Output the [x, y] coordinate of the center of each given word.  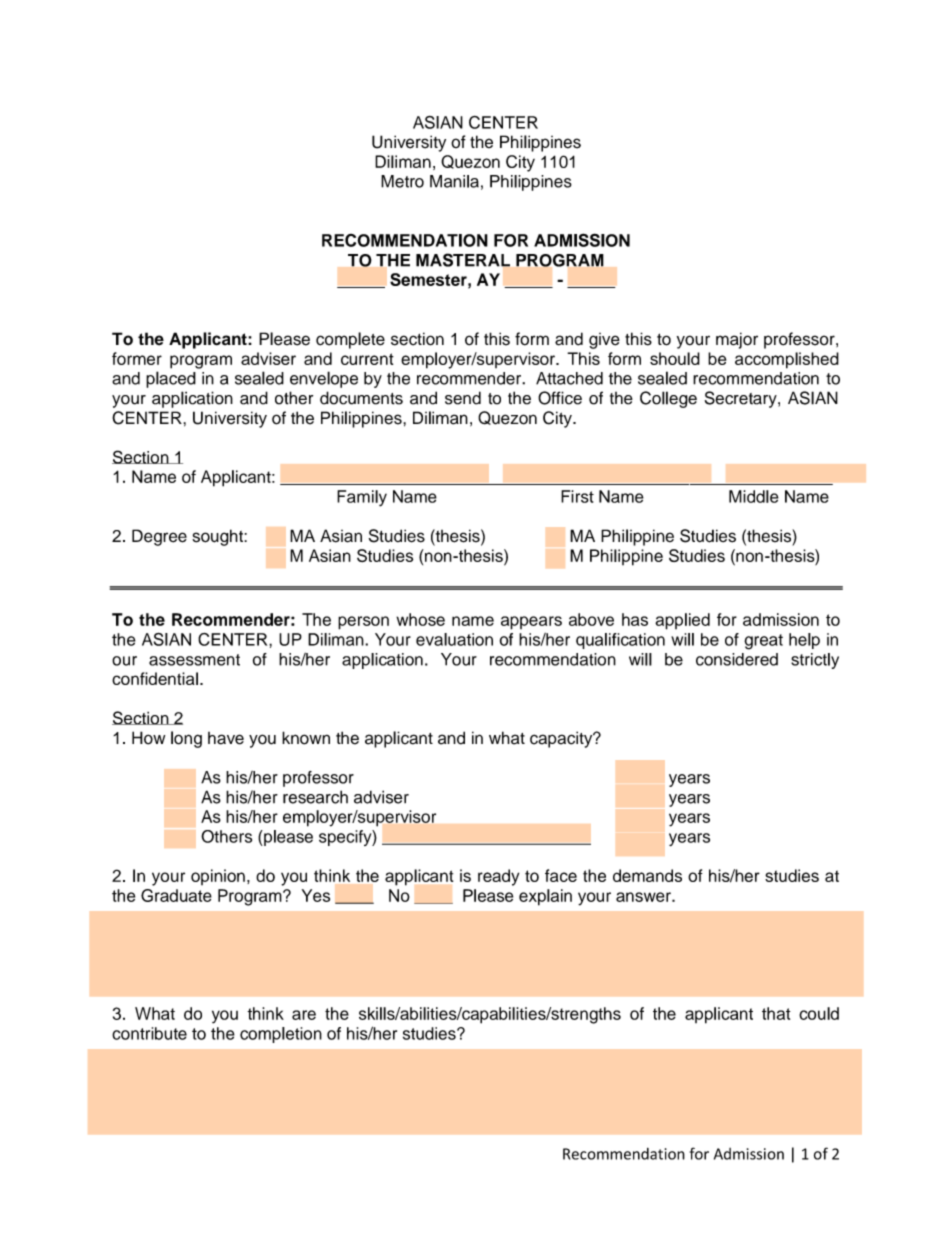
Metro [402, 181]
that [776, 1013]
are [304, 1015]
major [737, 340]
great [763, 642]
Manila [454, 181]
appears [531, 623]
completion [281, 1035]
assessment [194, 660]
